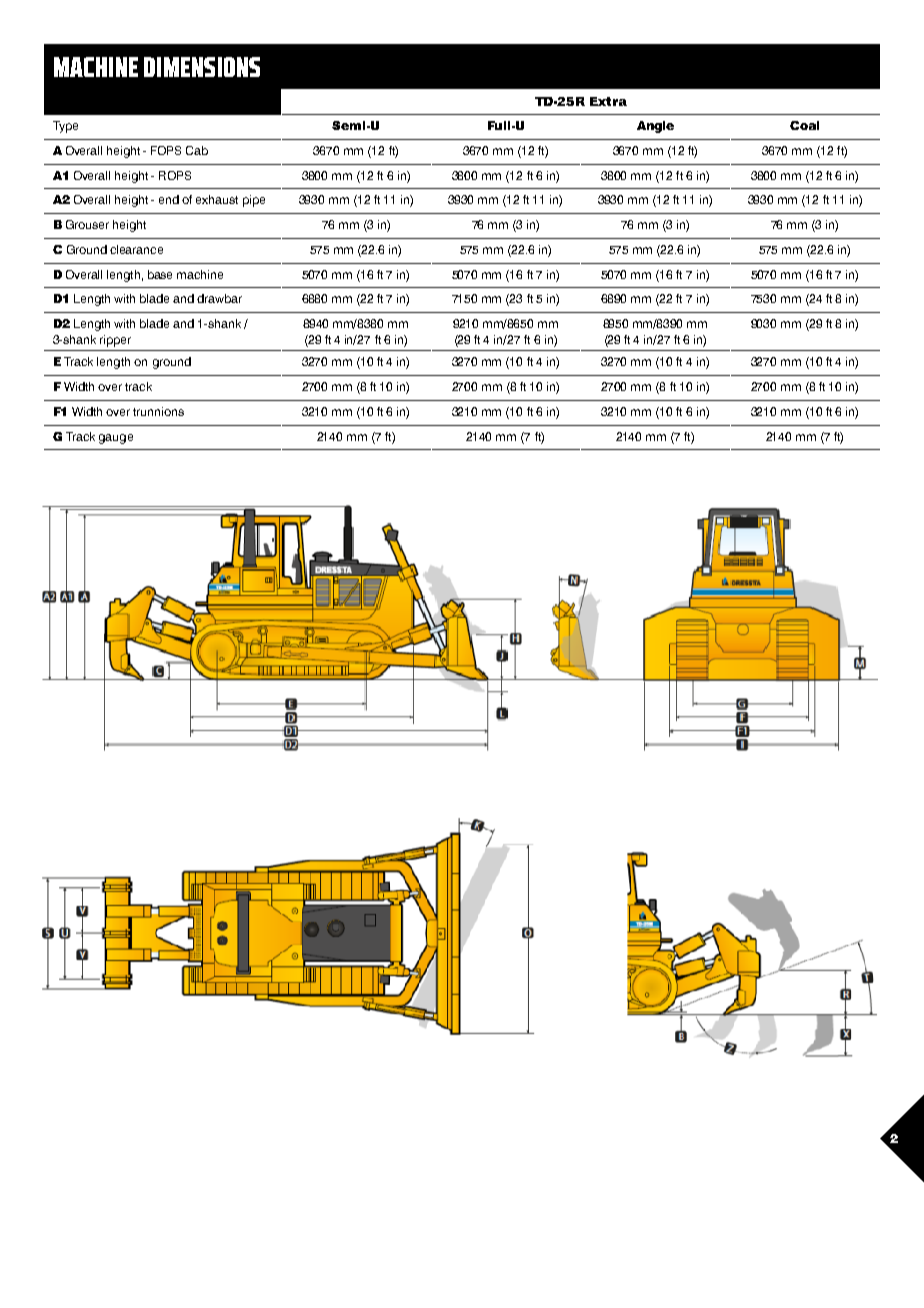 This image has width=924, height=1308. Describe the element at coordinates (254, 201) in the image. I see `pipe` at that location.
